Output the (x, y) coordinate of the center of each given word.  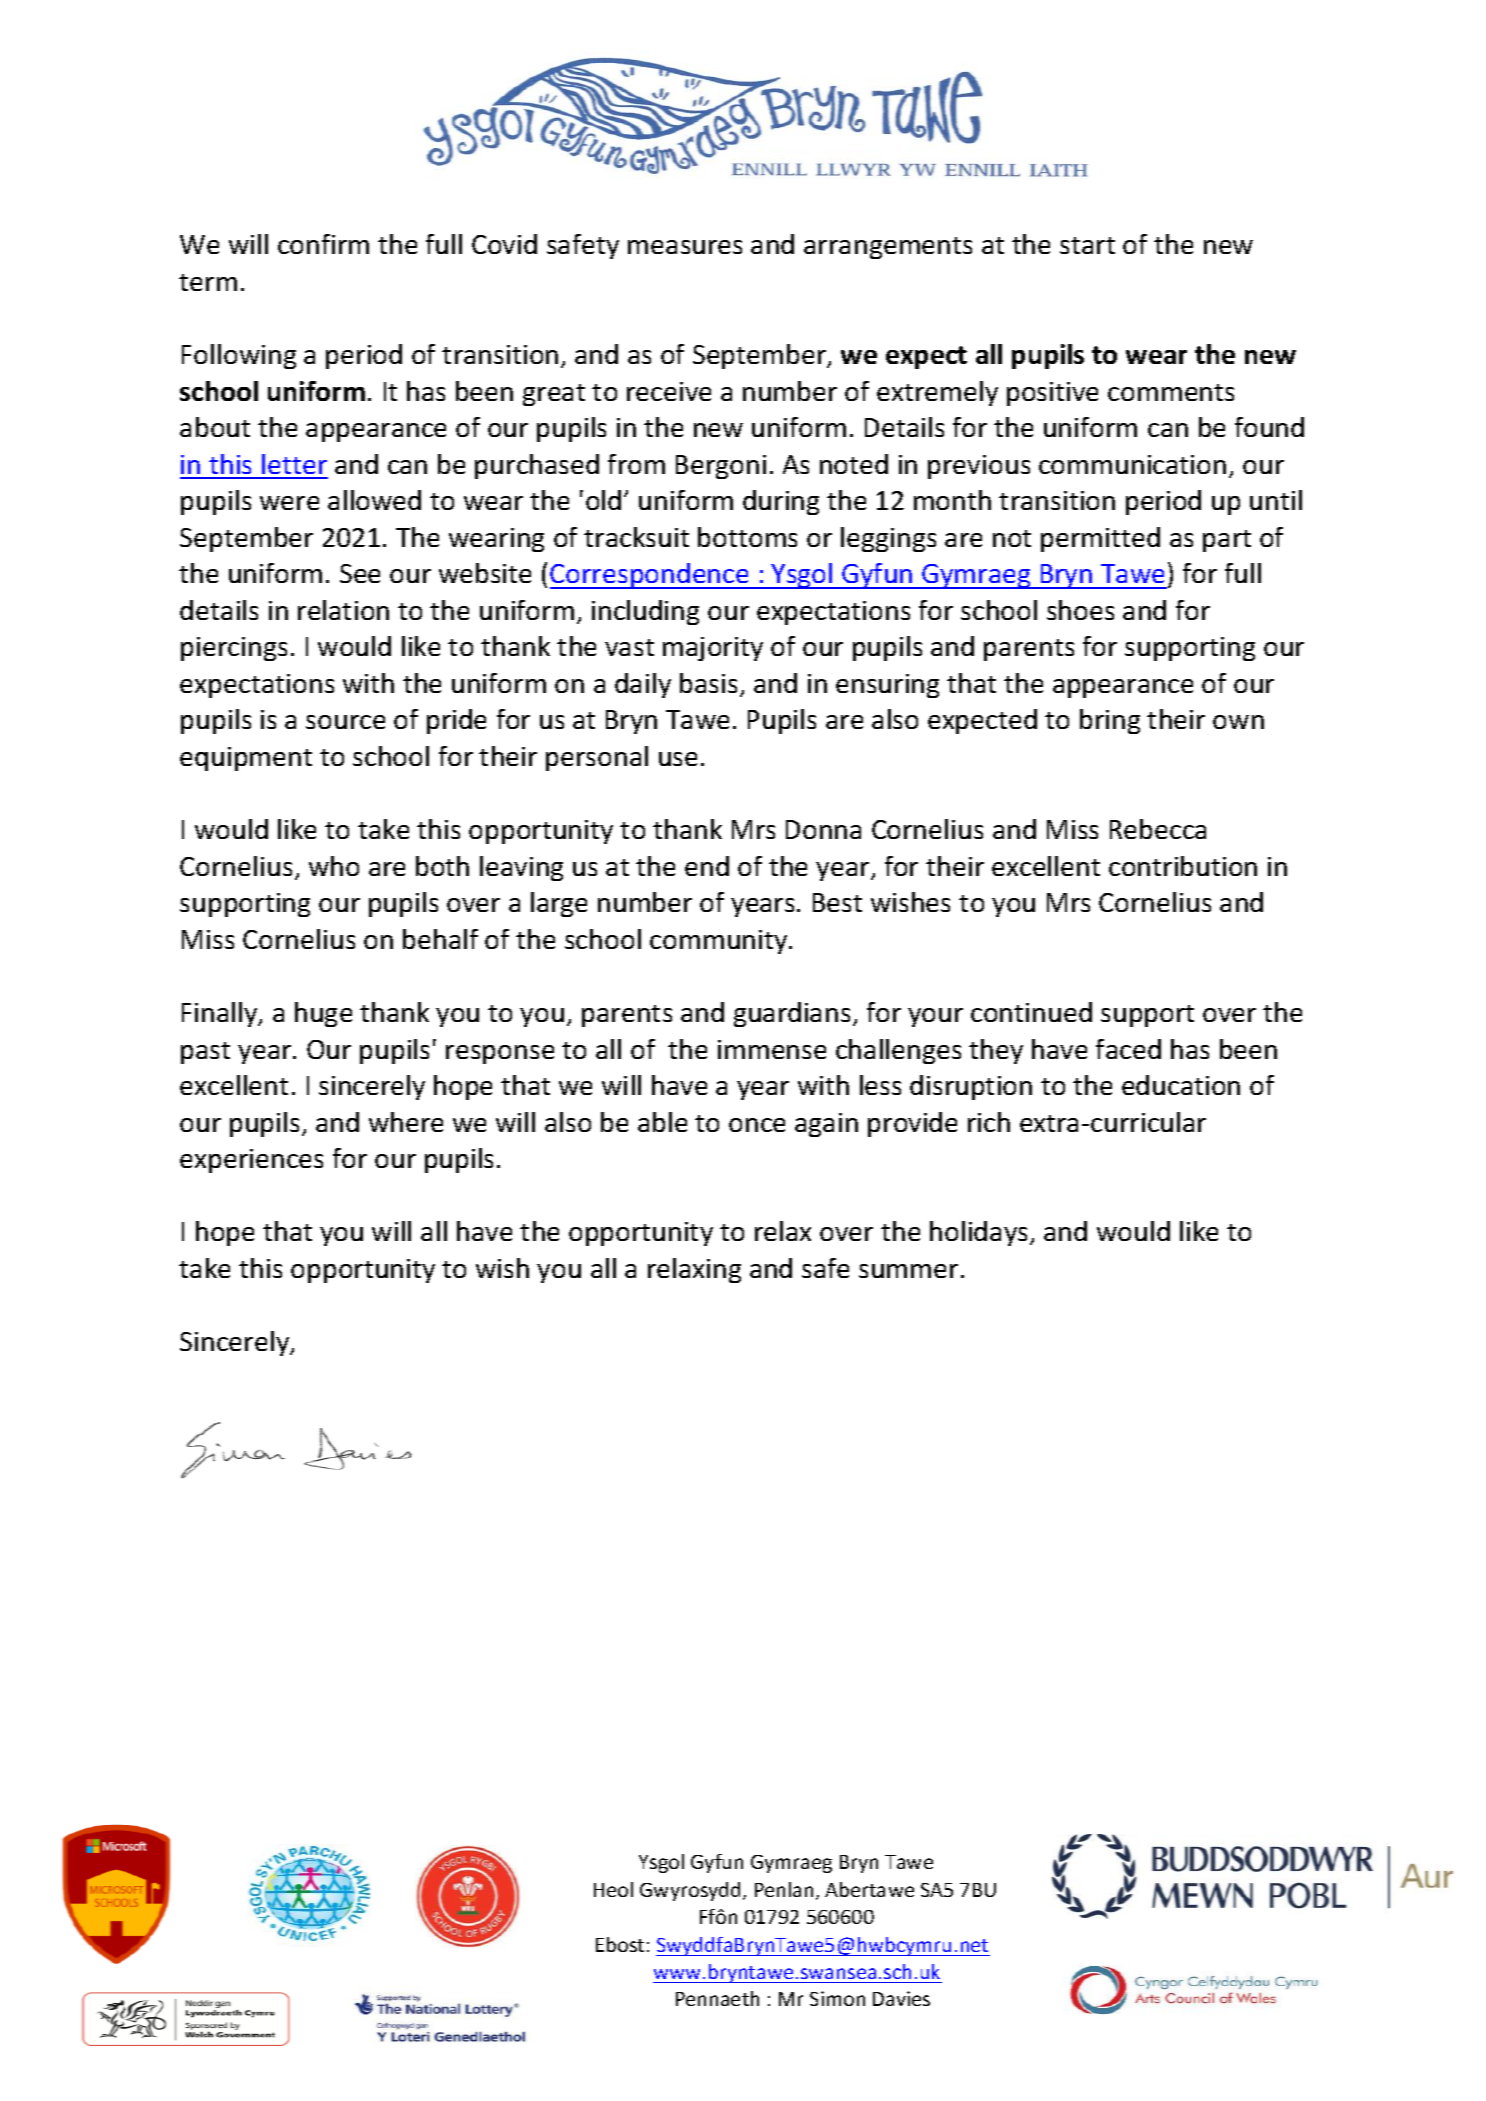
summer (908, 1271)
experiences (251, 1161)
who (334, 866)
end (707, 866)
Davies (901, 1998)
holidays (980, 1233)
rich (989, 1122)
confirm (323, 244)
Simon (837, 1998)
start (1087, 245)
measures (685, 247)
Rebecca (1158, 829)
